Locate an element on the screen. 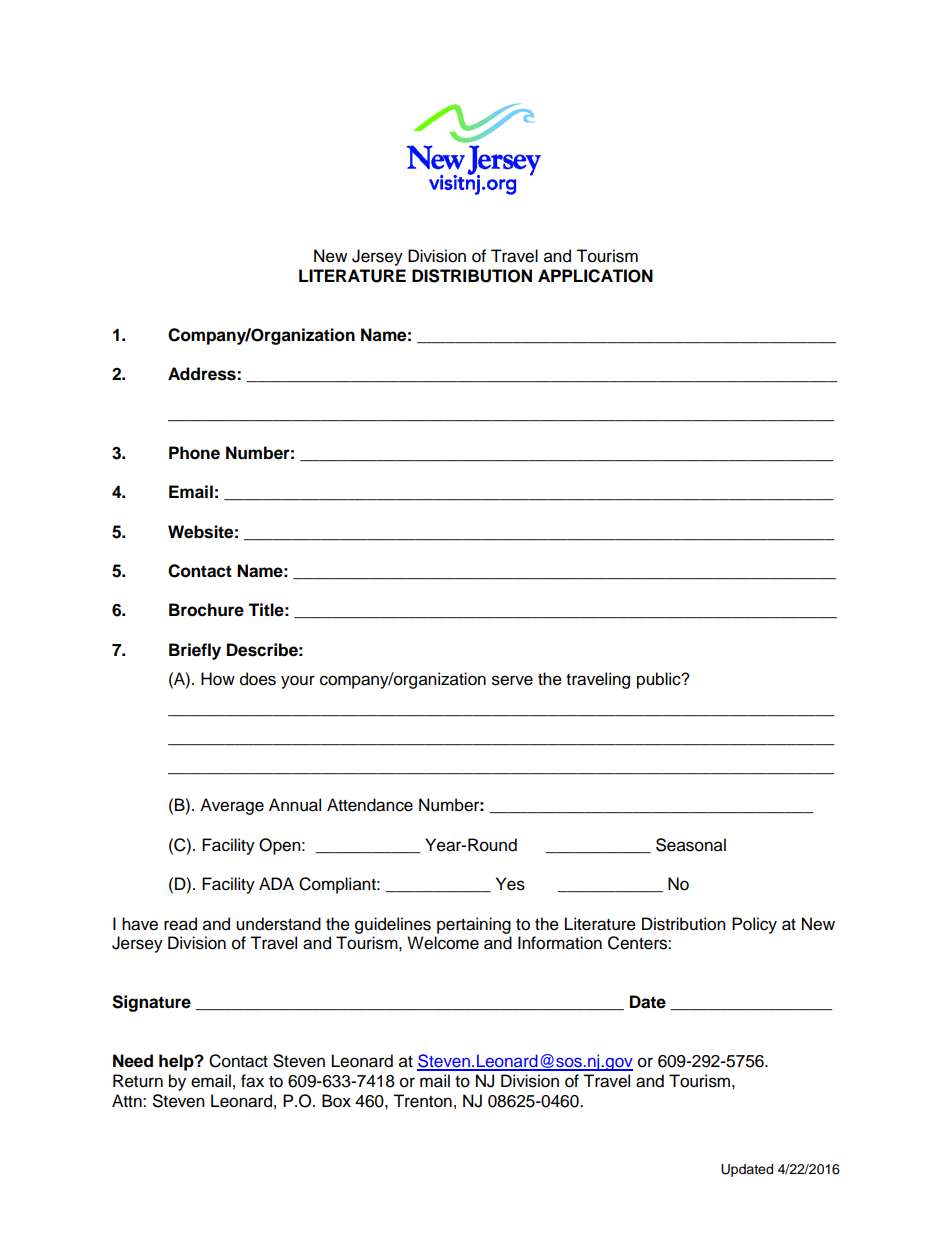 Image resolution: width=952 pixels, height=1233 pixels. help is located at coordinates (177, 1062).
